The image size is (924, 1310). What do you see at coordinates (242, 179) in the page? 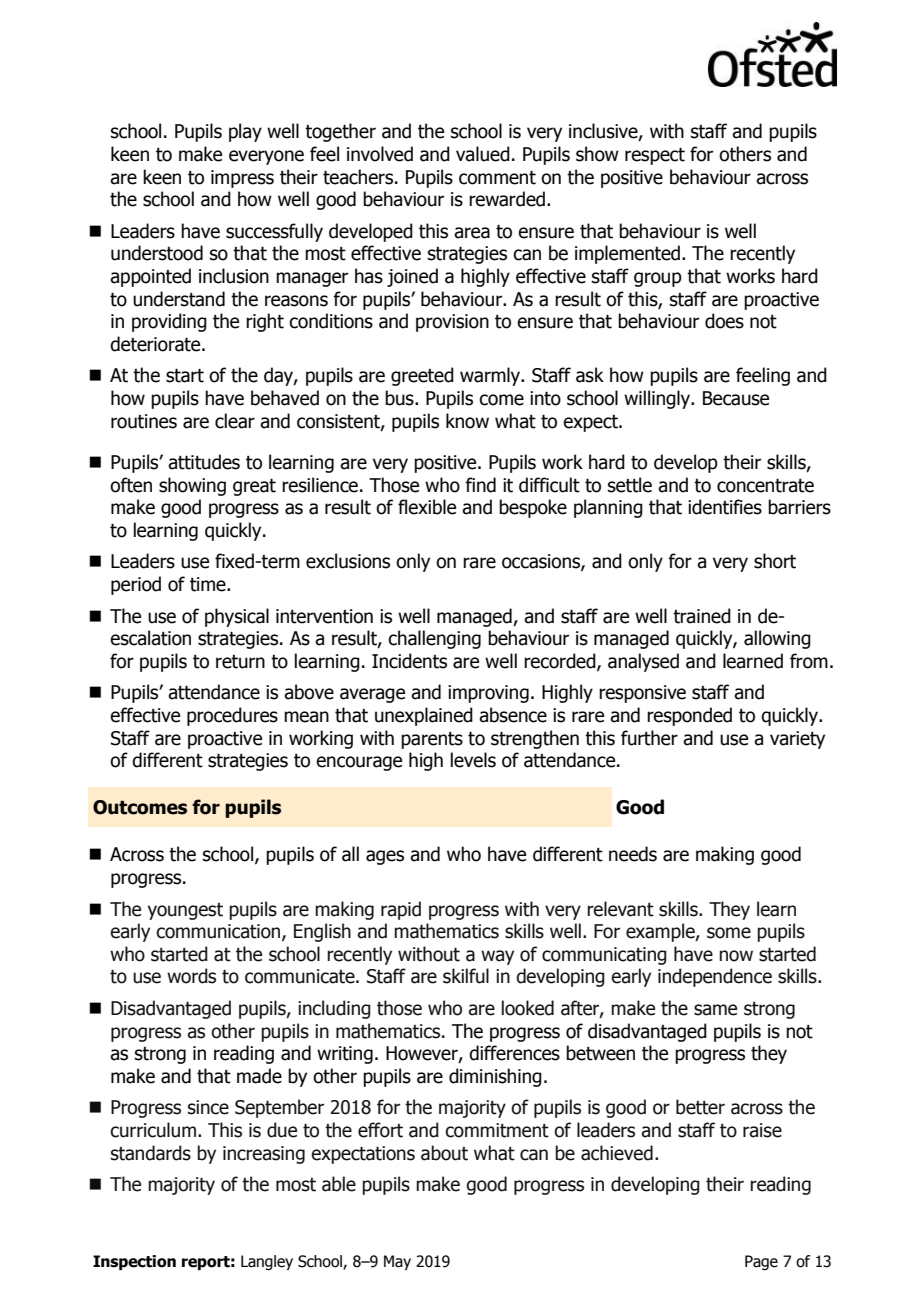
I see `impress` at bounding box center [242, 179].
